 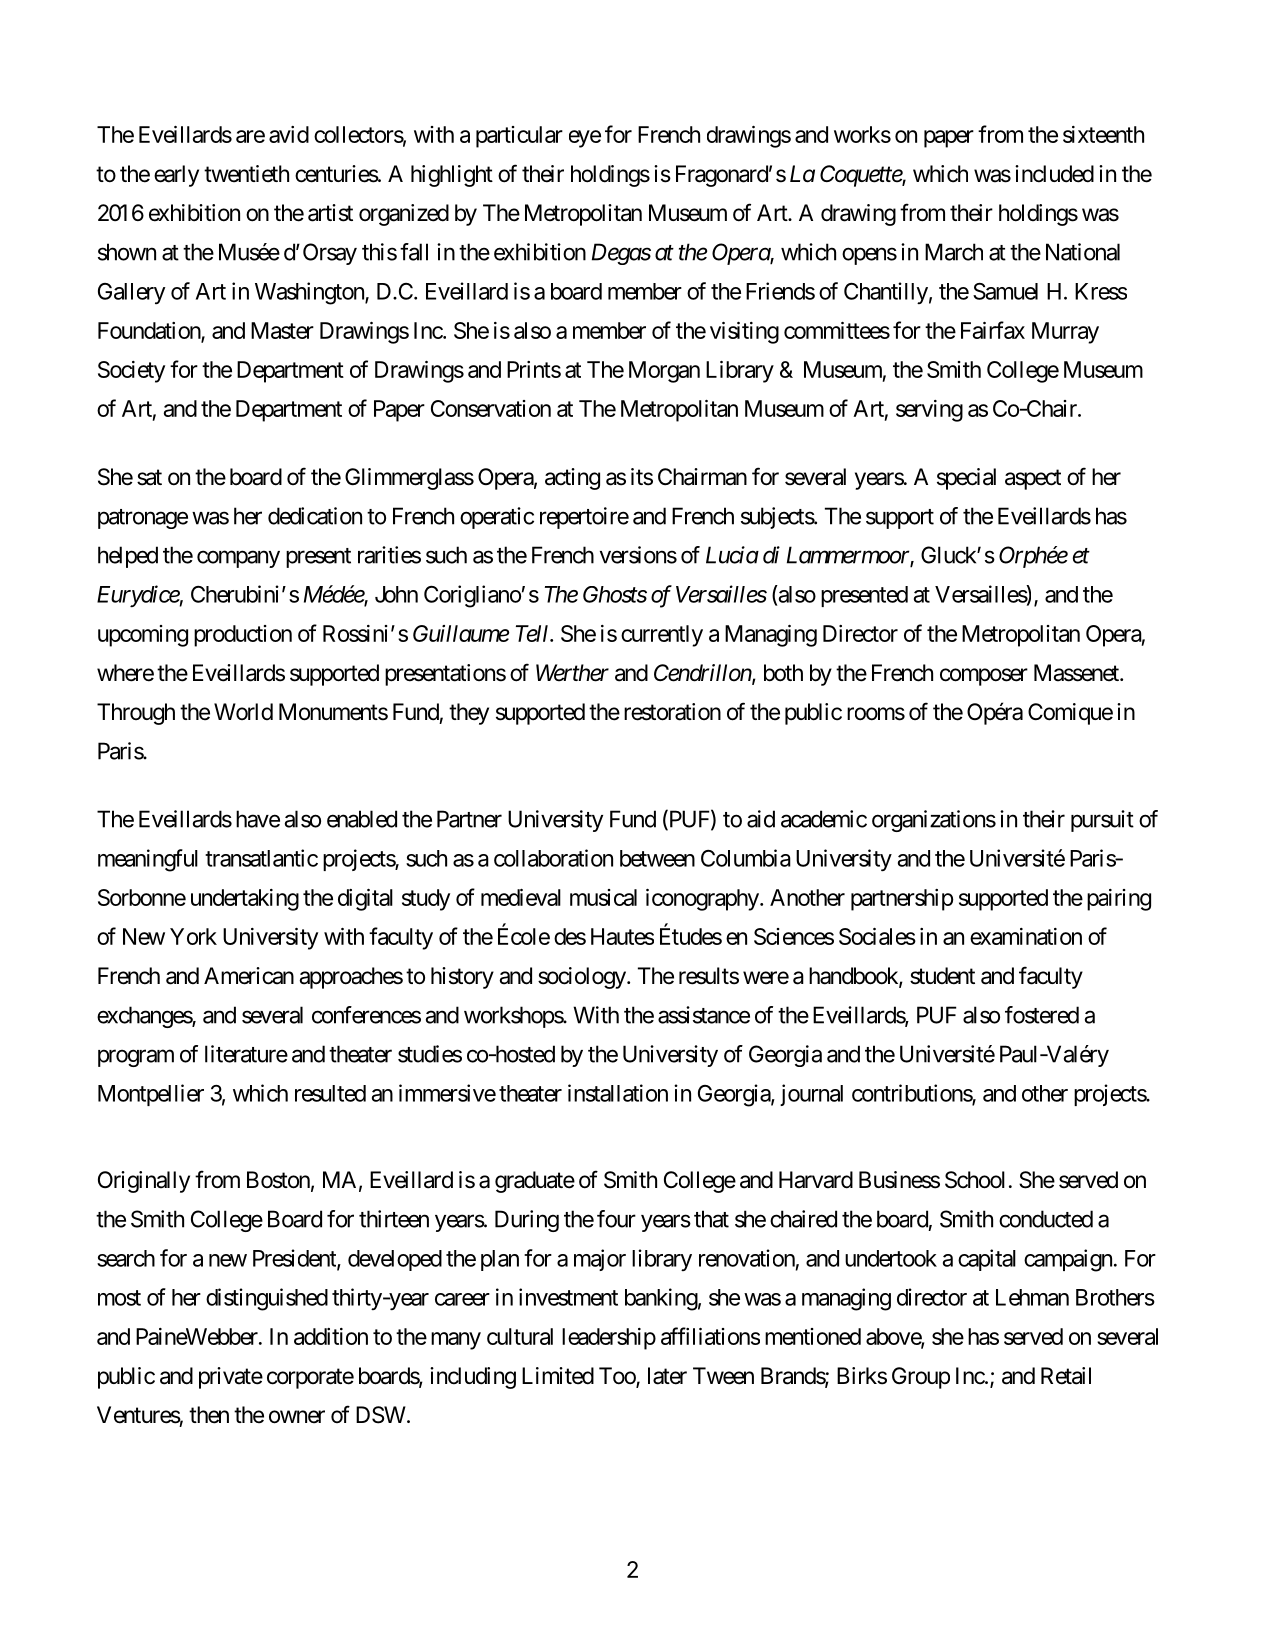 I want to click on composer, so click(x=984, y=677).
